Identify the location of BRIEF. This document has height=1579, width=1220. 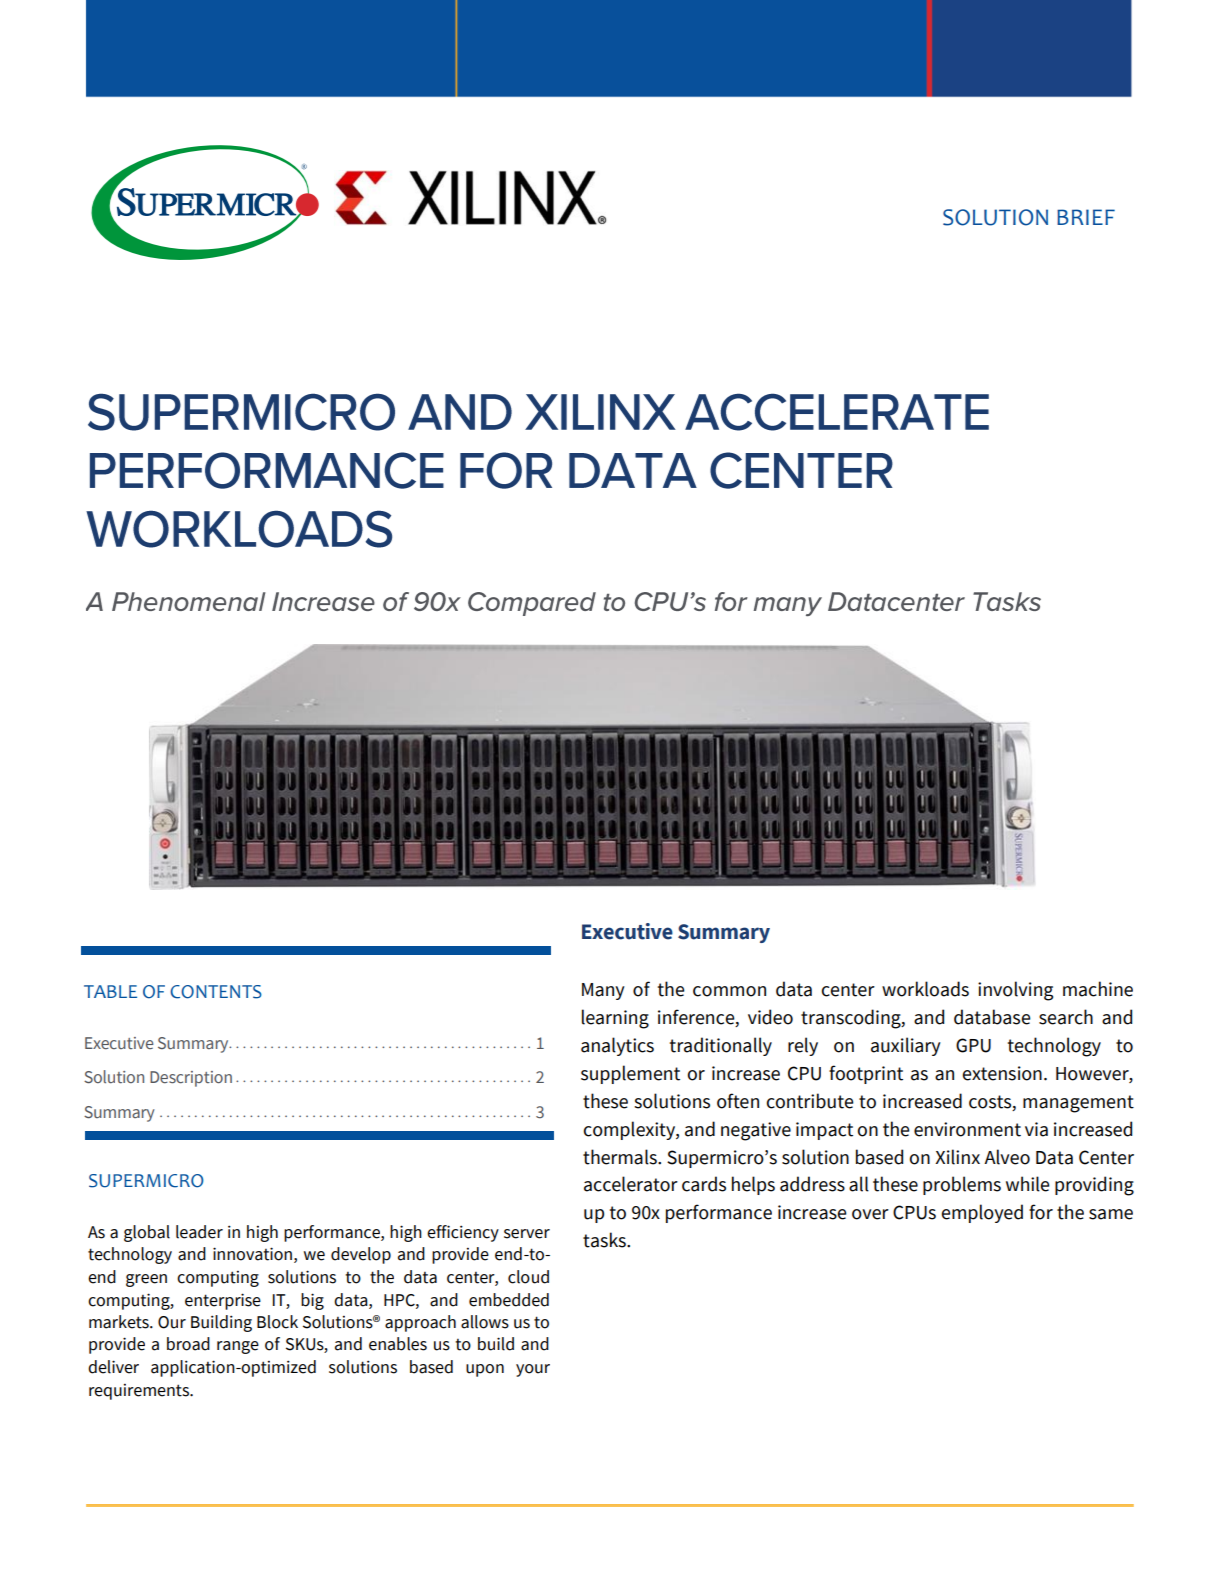
(1086, 217).
